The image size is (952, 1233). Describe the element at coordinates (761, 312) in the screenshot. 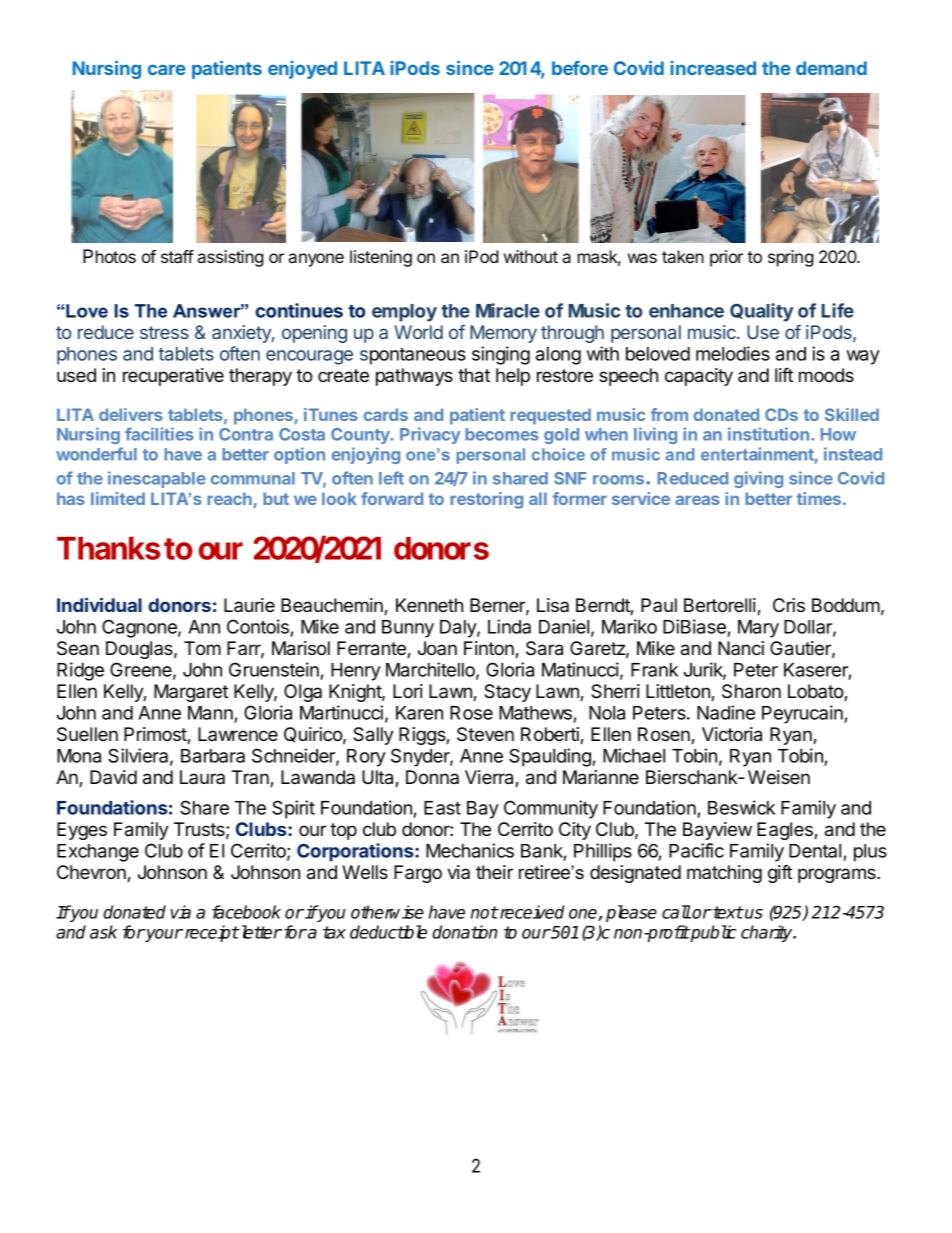

I see `Quality` at that location.
